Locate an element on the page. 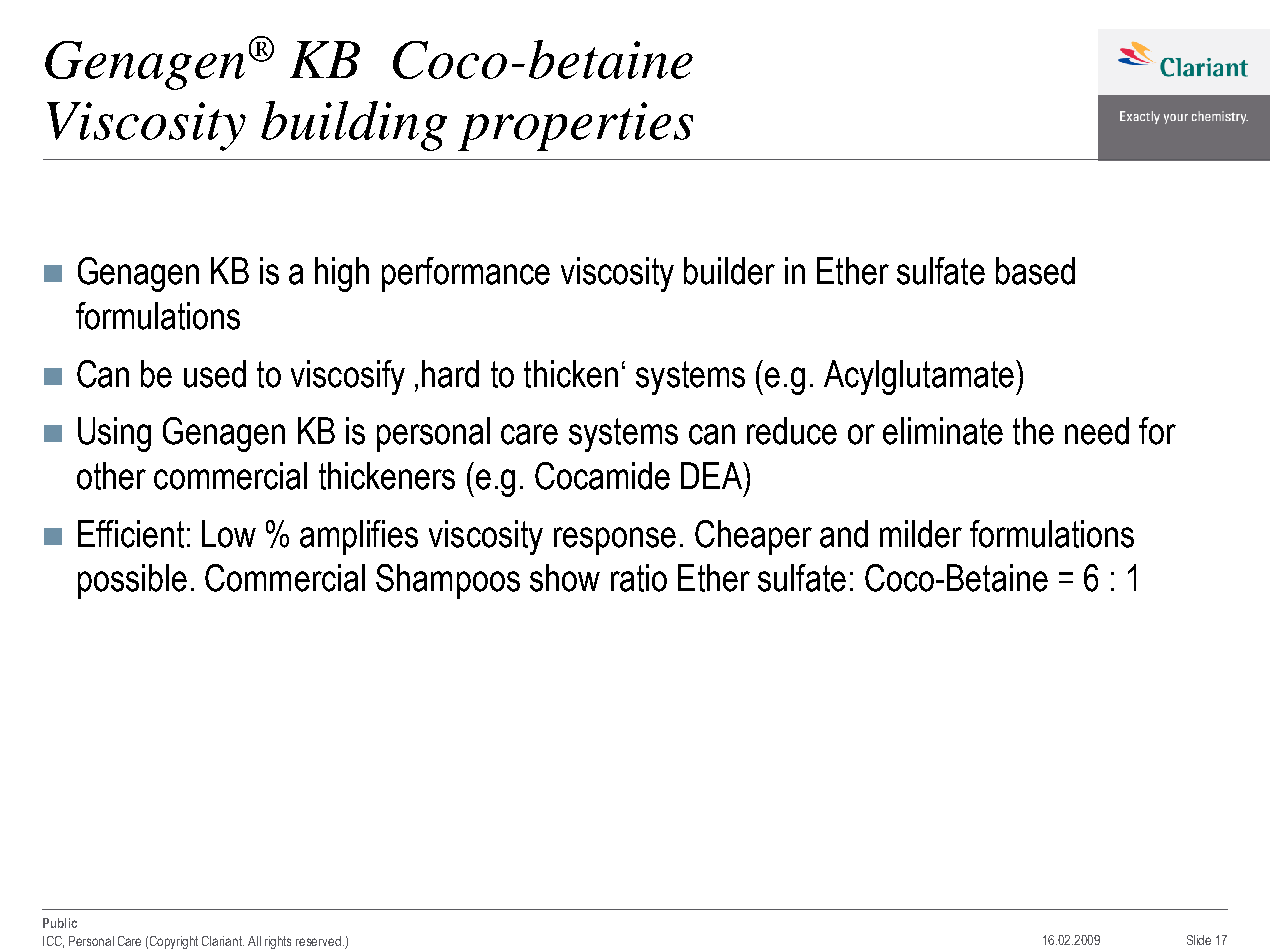 The height and width of the image is (952, 1270). properties is located at coordinates (575, 126).
